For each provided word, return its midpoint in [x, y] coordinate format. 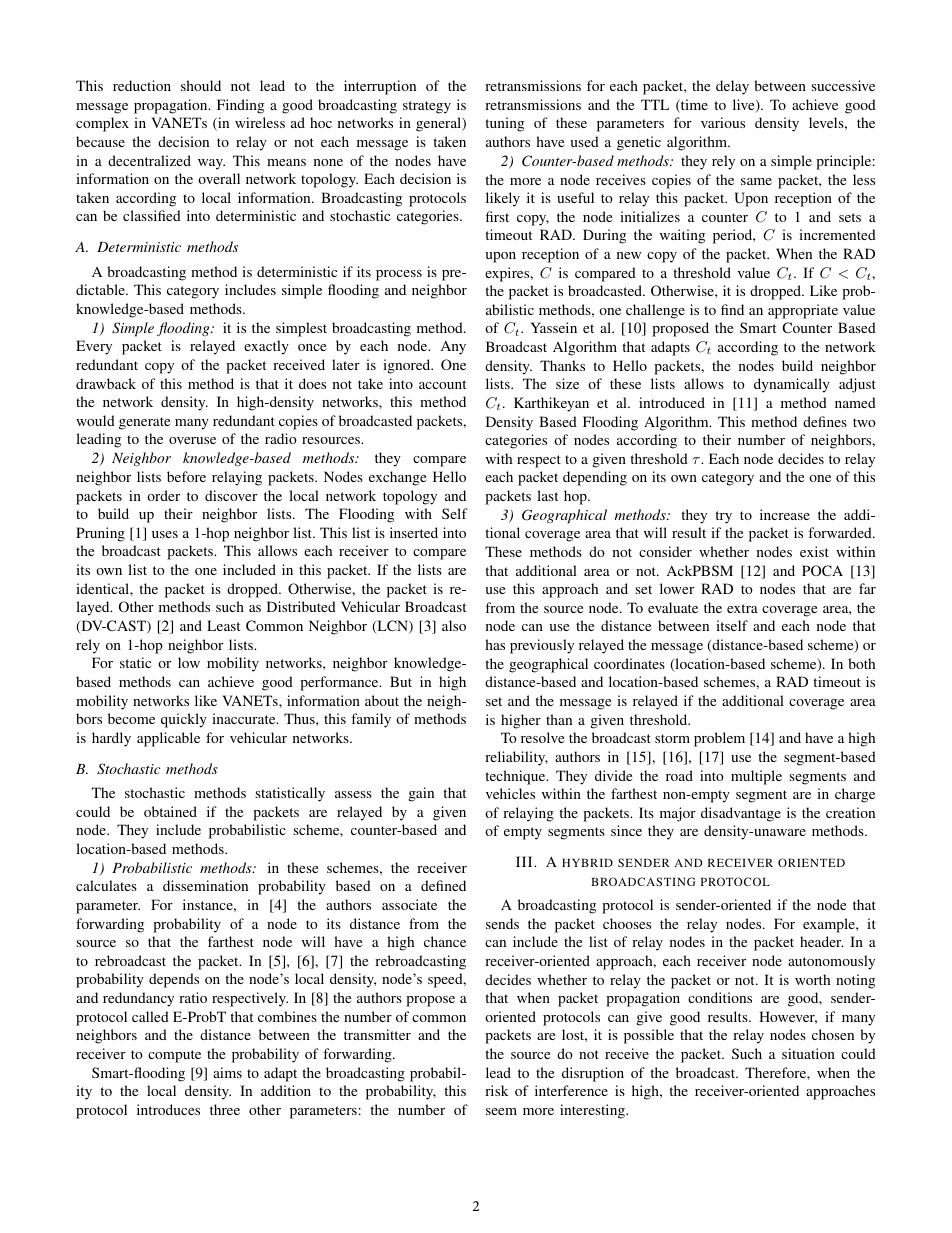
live [745, 106]
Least [223, 625]
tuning [504, 124]
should [201, 85]
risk [496, 1090]
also [454, 625]
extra [742, 608]
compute [174, 1056]
